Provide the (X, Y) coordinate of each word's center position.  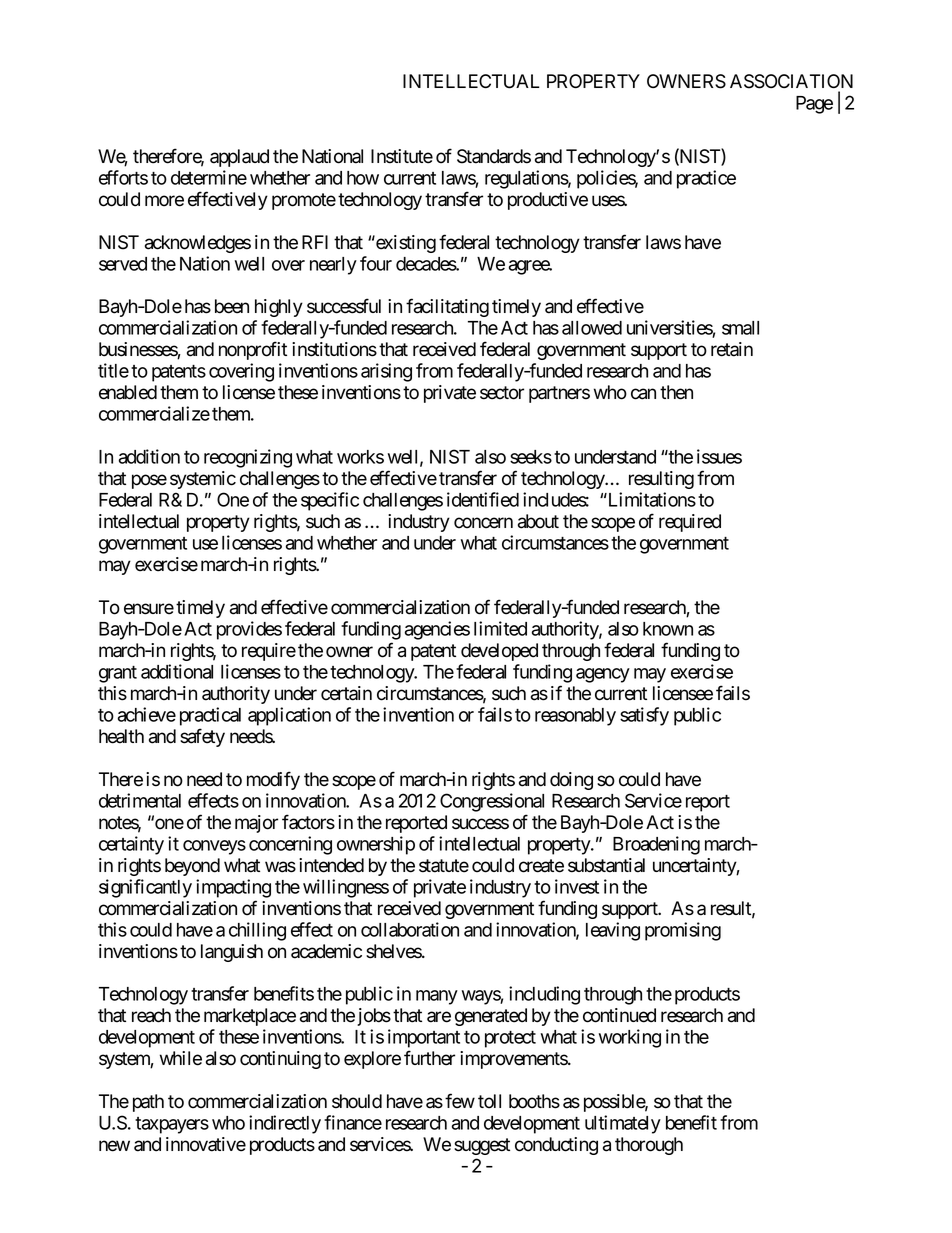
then (676, 392)
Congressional (492, 802)
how (363, 178)
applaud (239, 158)
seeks (531, 457)
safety (202, 737)
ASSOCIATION (791, 81)
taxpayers (172, 1125)
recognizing (248, 458)
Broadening (656, 845)
